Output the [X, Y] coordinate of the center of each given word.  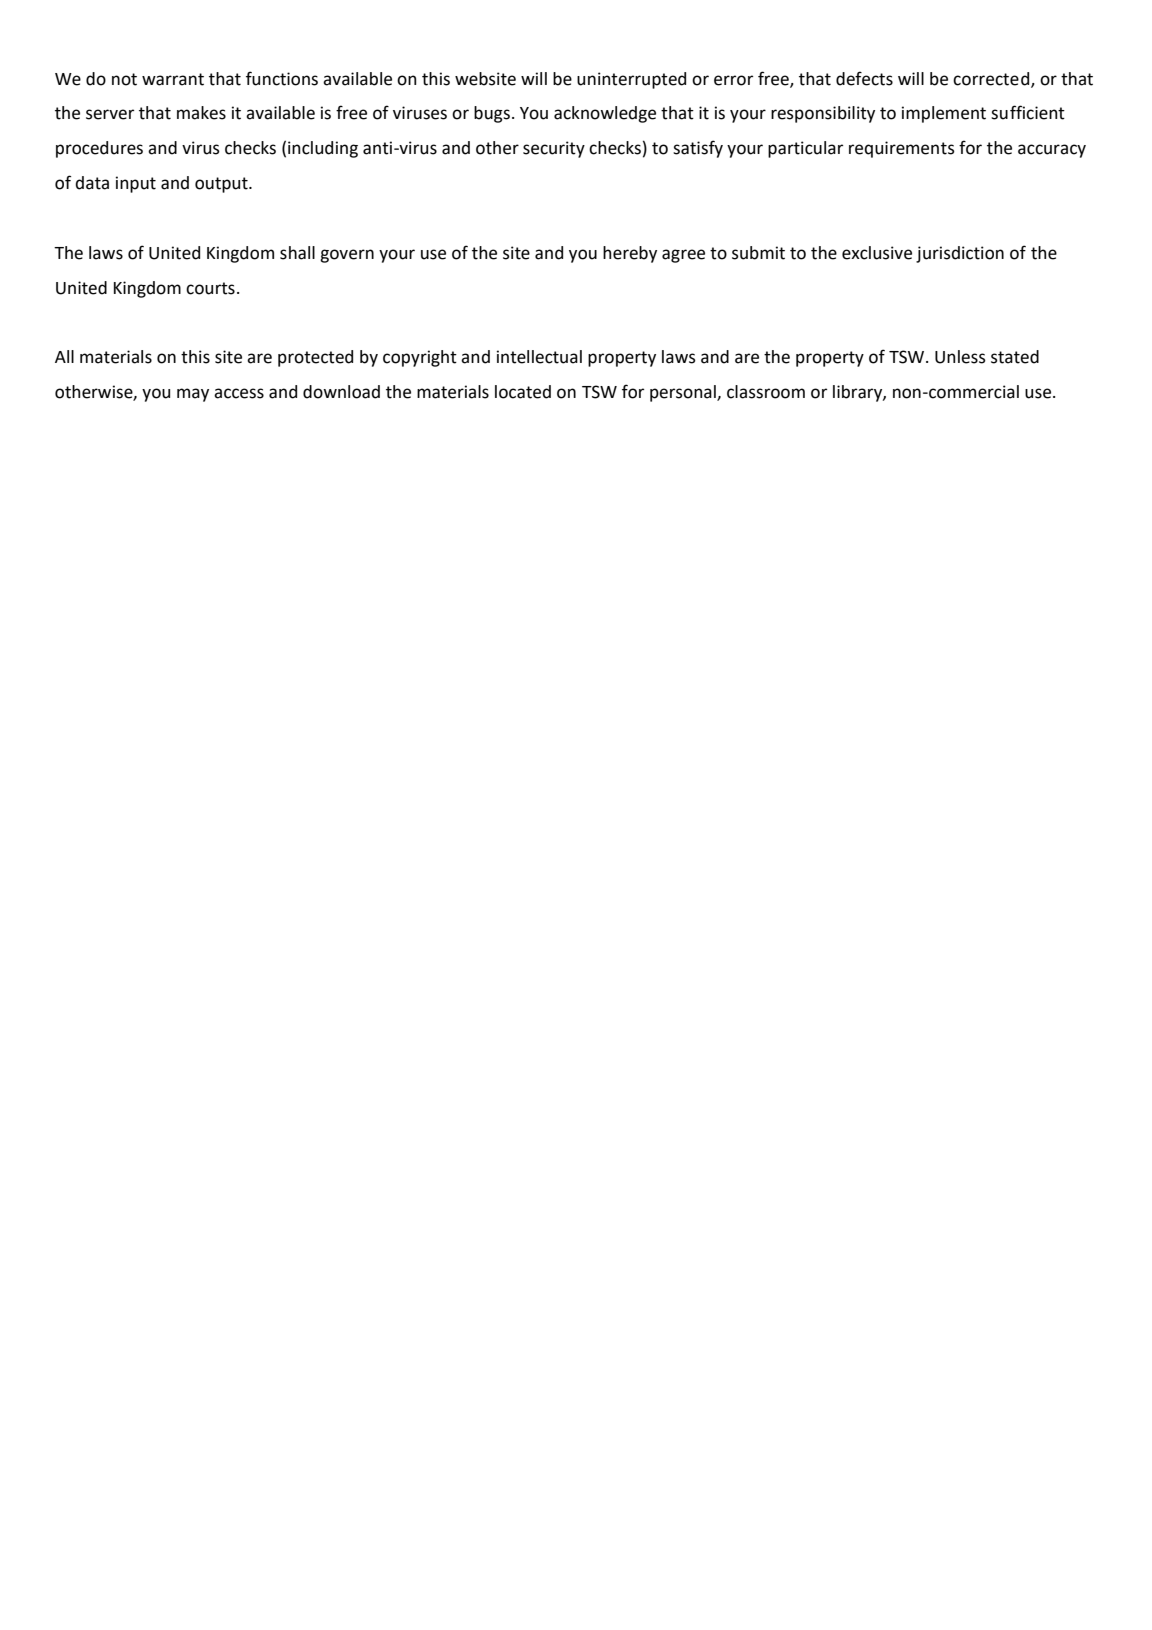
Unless [960, 357]
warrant [173, 79]
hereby [630, 254]
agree [683, 256]
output [222, 185]
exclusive [877, 253]
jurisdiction [960, 254]
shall [297, 253]
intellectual [539, 357]
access [239, 393]
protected [315, 358]
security [554, 149]
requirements [902, 149]
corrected [992, 79]
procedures [99, 149]
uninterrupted [631, 80]
